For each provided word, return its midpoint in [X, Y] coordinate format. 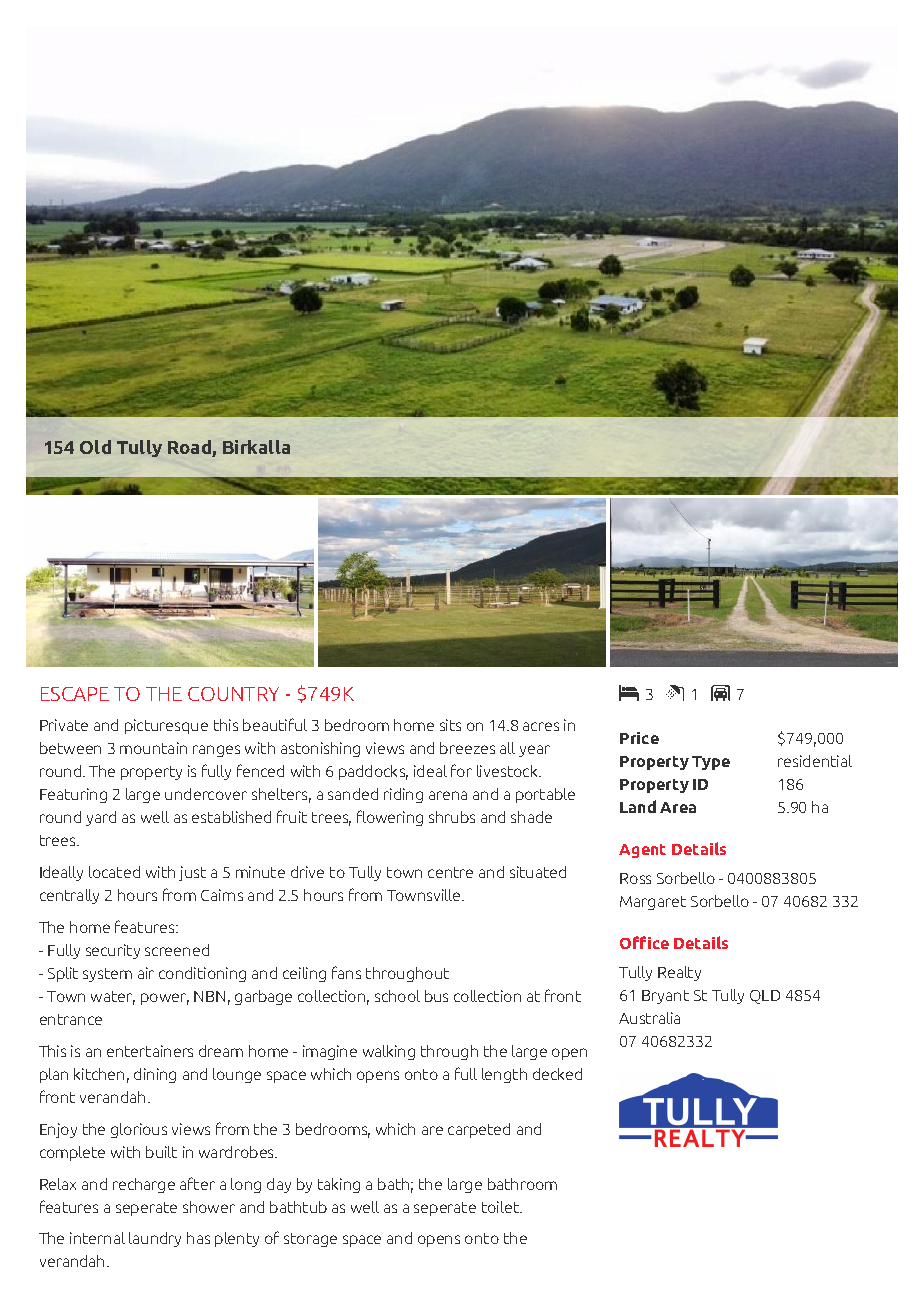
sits [450, 725]
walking [389, 1052]
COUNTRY [233, 694]
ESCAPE [75, 694]
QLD [765, 997]
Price [639, 738]
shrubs [452, 817]
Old [95, 447]
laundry [155, 1239]
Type [711, 763]
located [114, 872]
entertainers [150, 1051]
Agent [642, 851]
